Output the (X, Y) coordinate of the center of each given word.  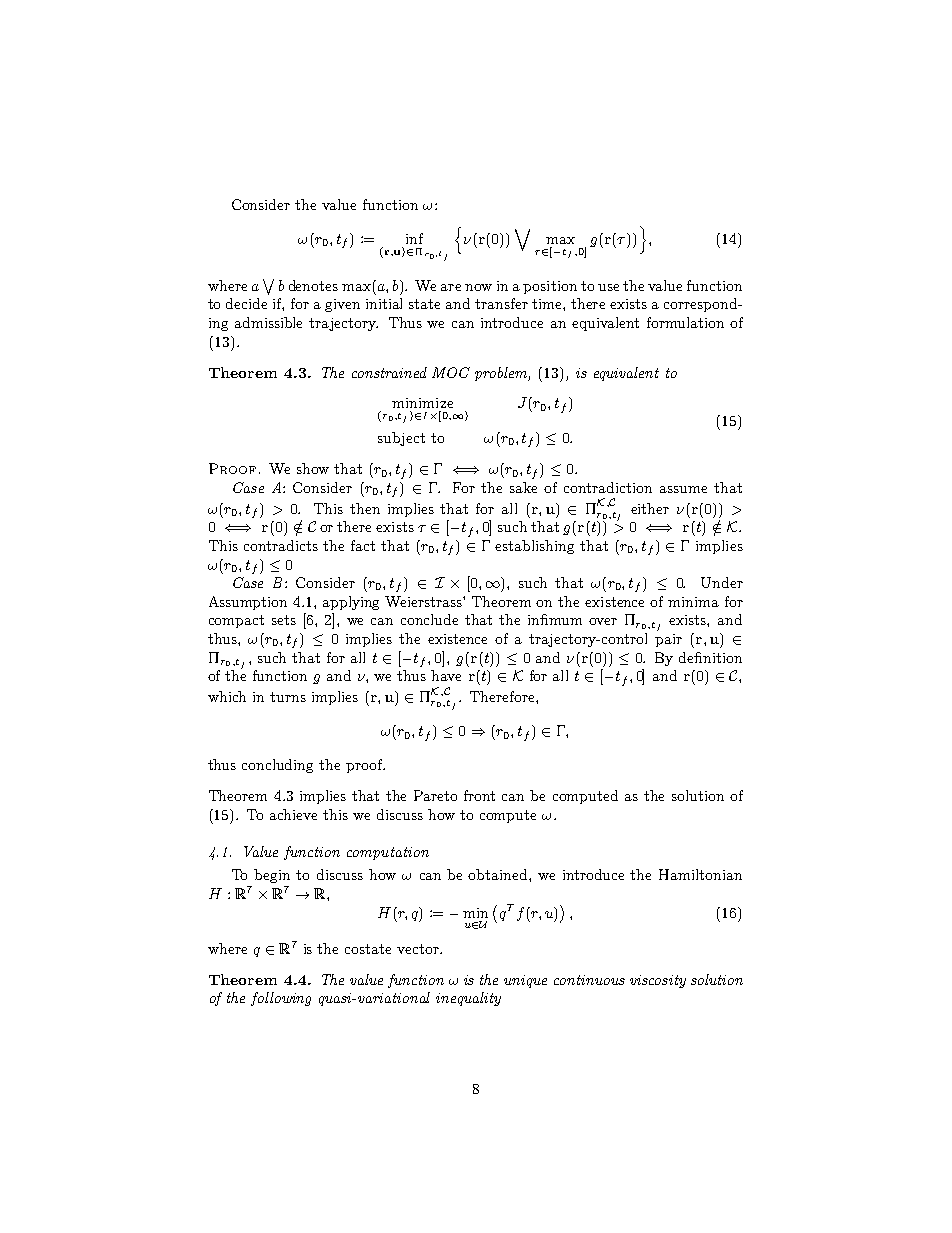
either (650, 508)
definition (710, 657)
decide (246, 303)
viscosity (658, 981)
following (281, 999)
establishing (534, 547)
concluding (277, 766)
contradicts (281, 545)
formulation (685, 322)
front (479, 795)
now (478, 287)
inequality (468, 999)
